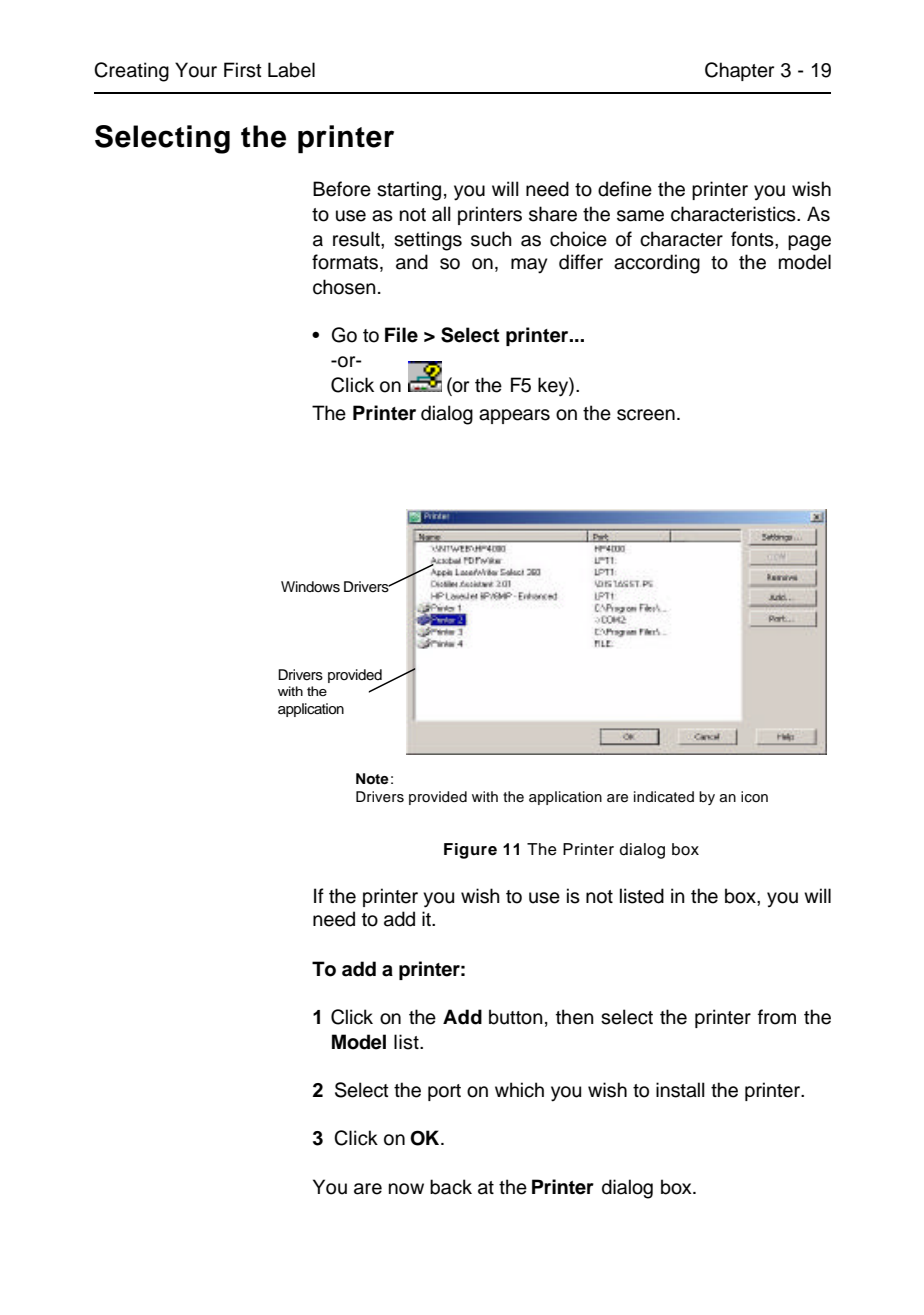 Image resolution: width=924 pixels, height=1315 pixels. Describe the element at coordinates (680, 1090) in the screenshot. I see `install` at that location.
